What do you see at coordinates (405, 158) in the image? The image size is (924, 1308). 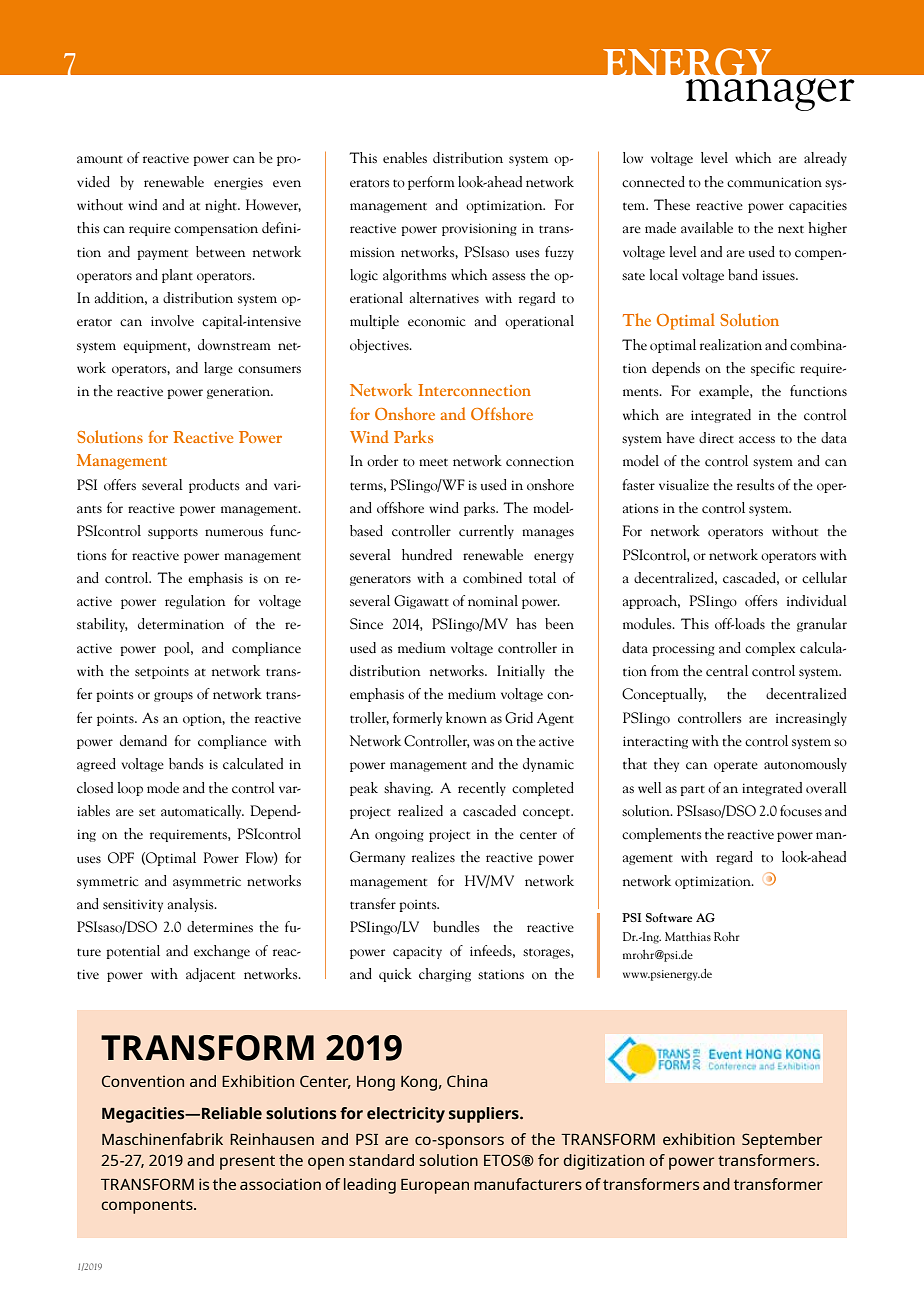 I see `enables` at bounding box center [405, 158].
